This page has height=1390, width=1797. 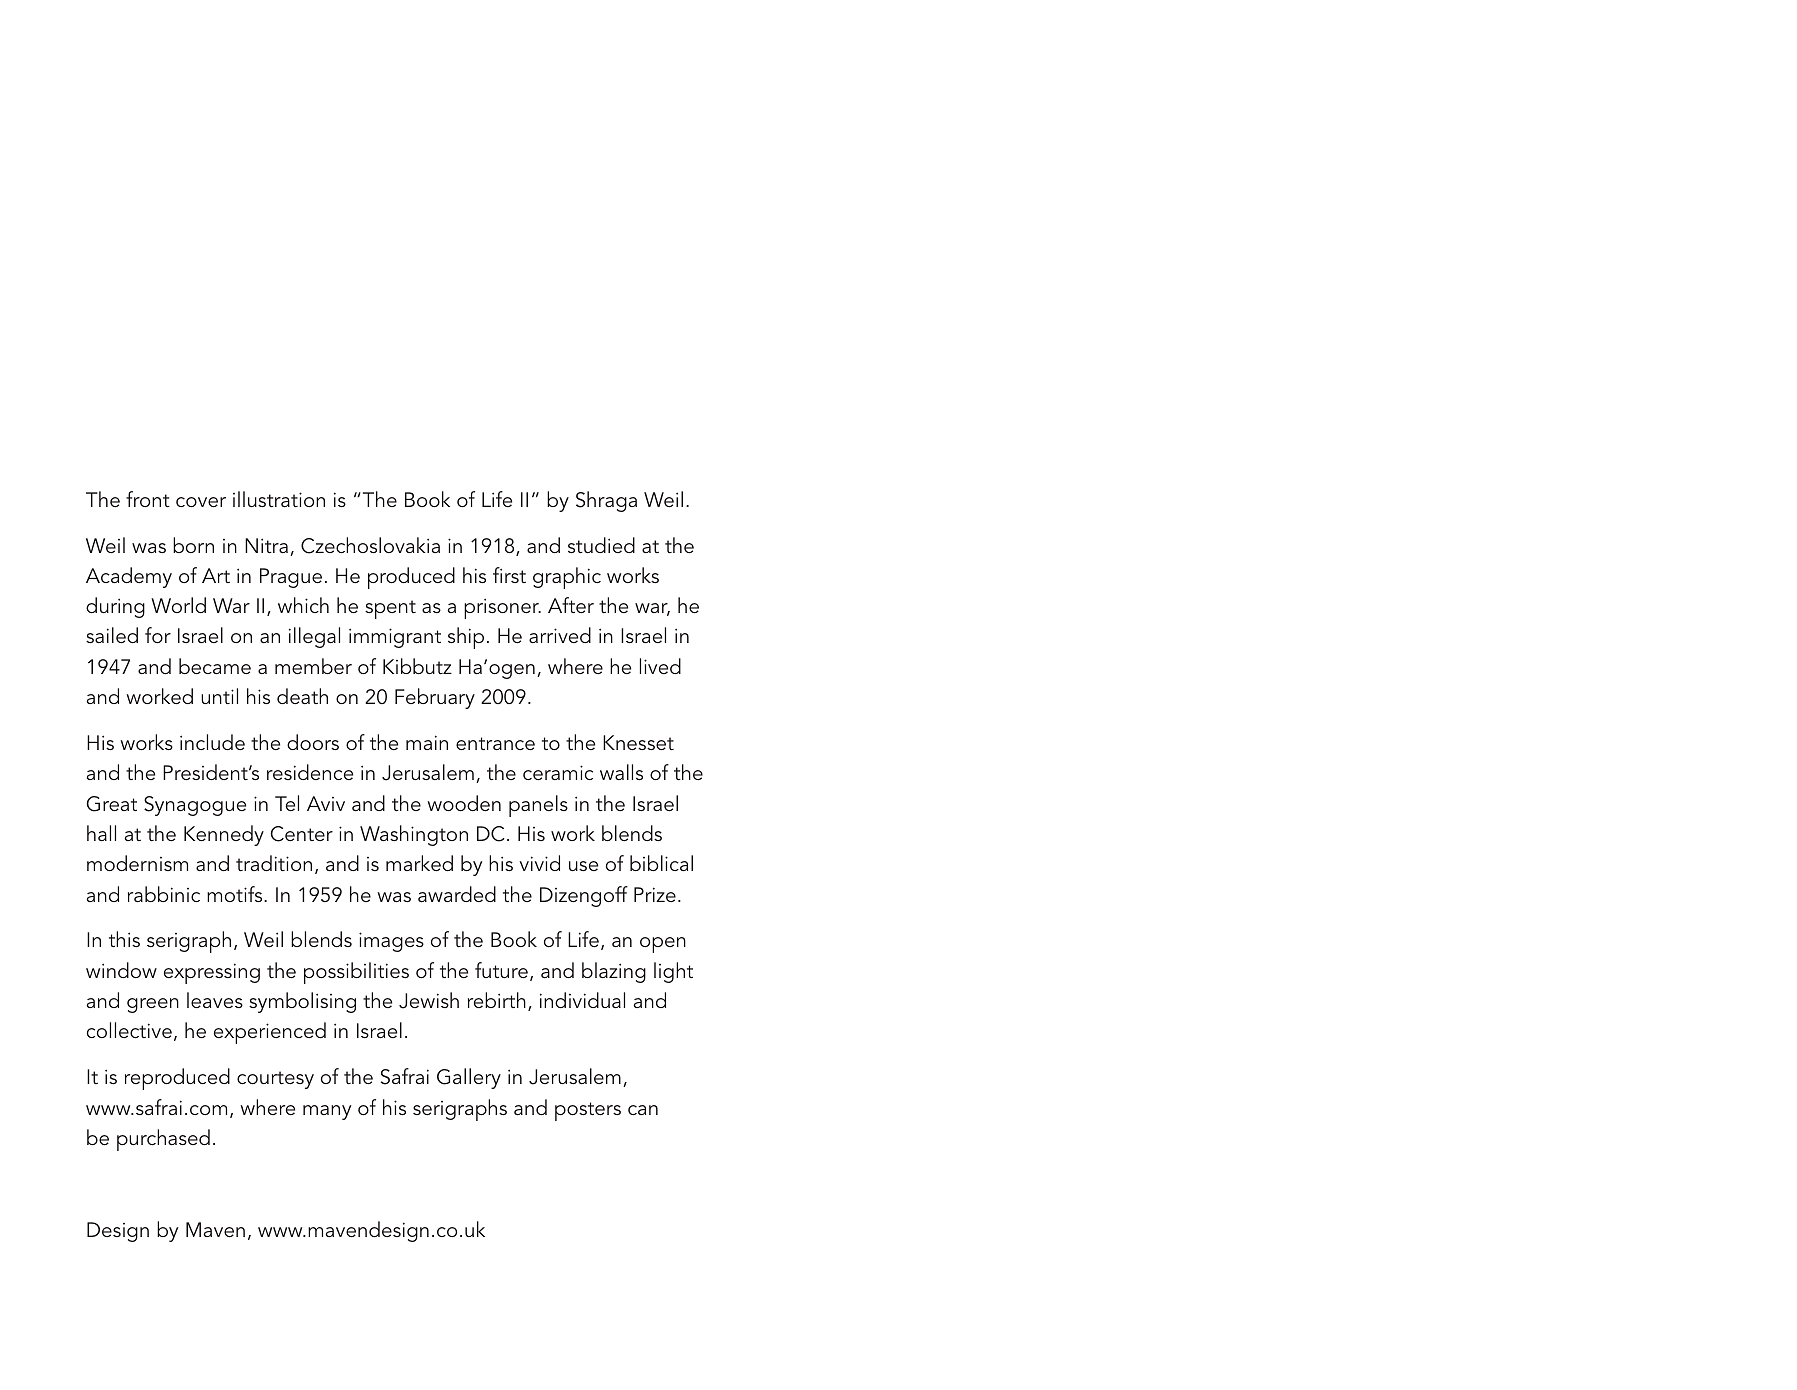 I want to click on purchased, so click(x=163, y=1140).
